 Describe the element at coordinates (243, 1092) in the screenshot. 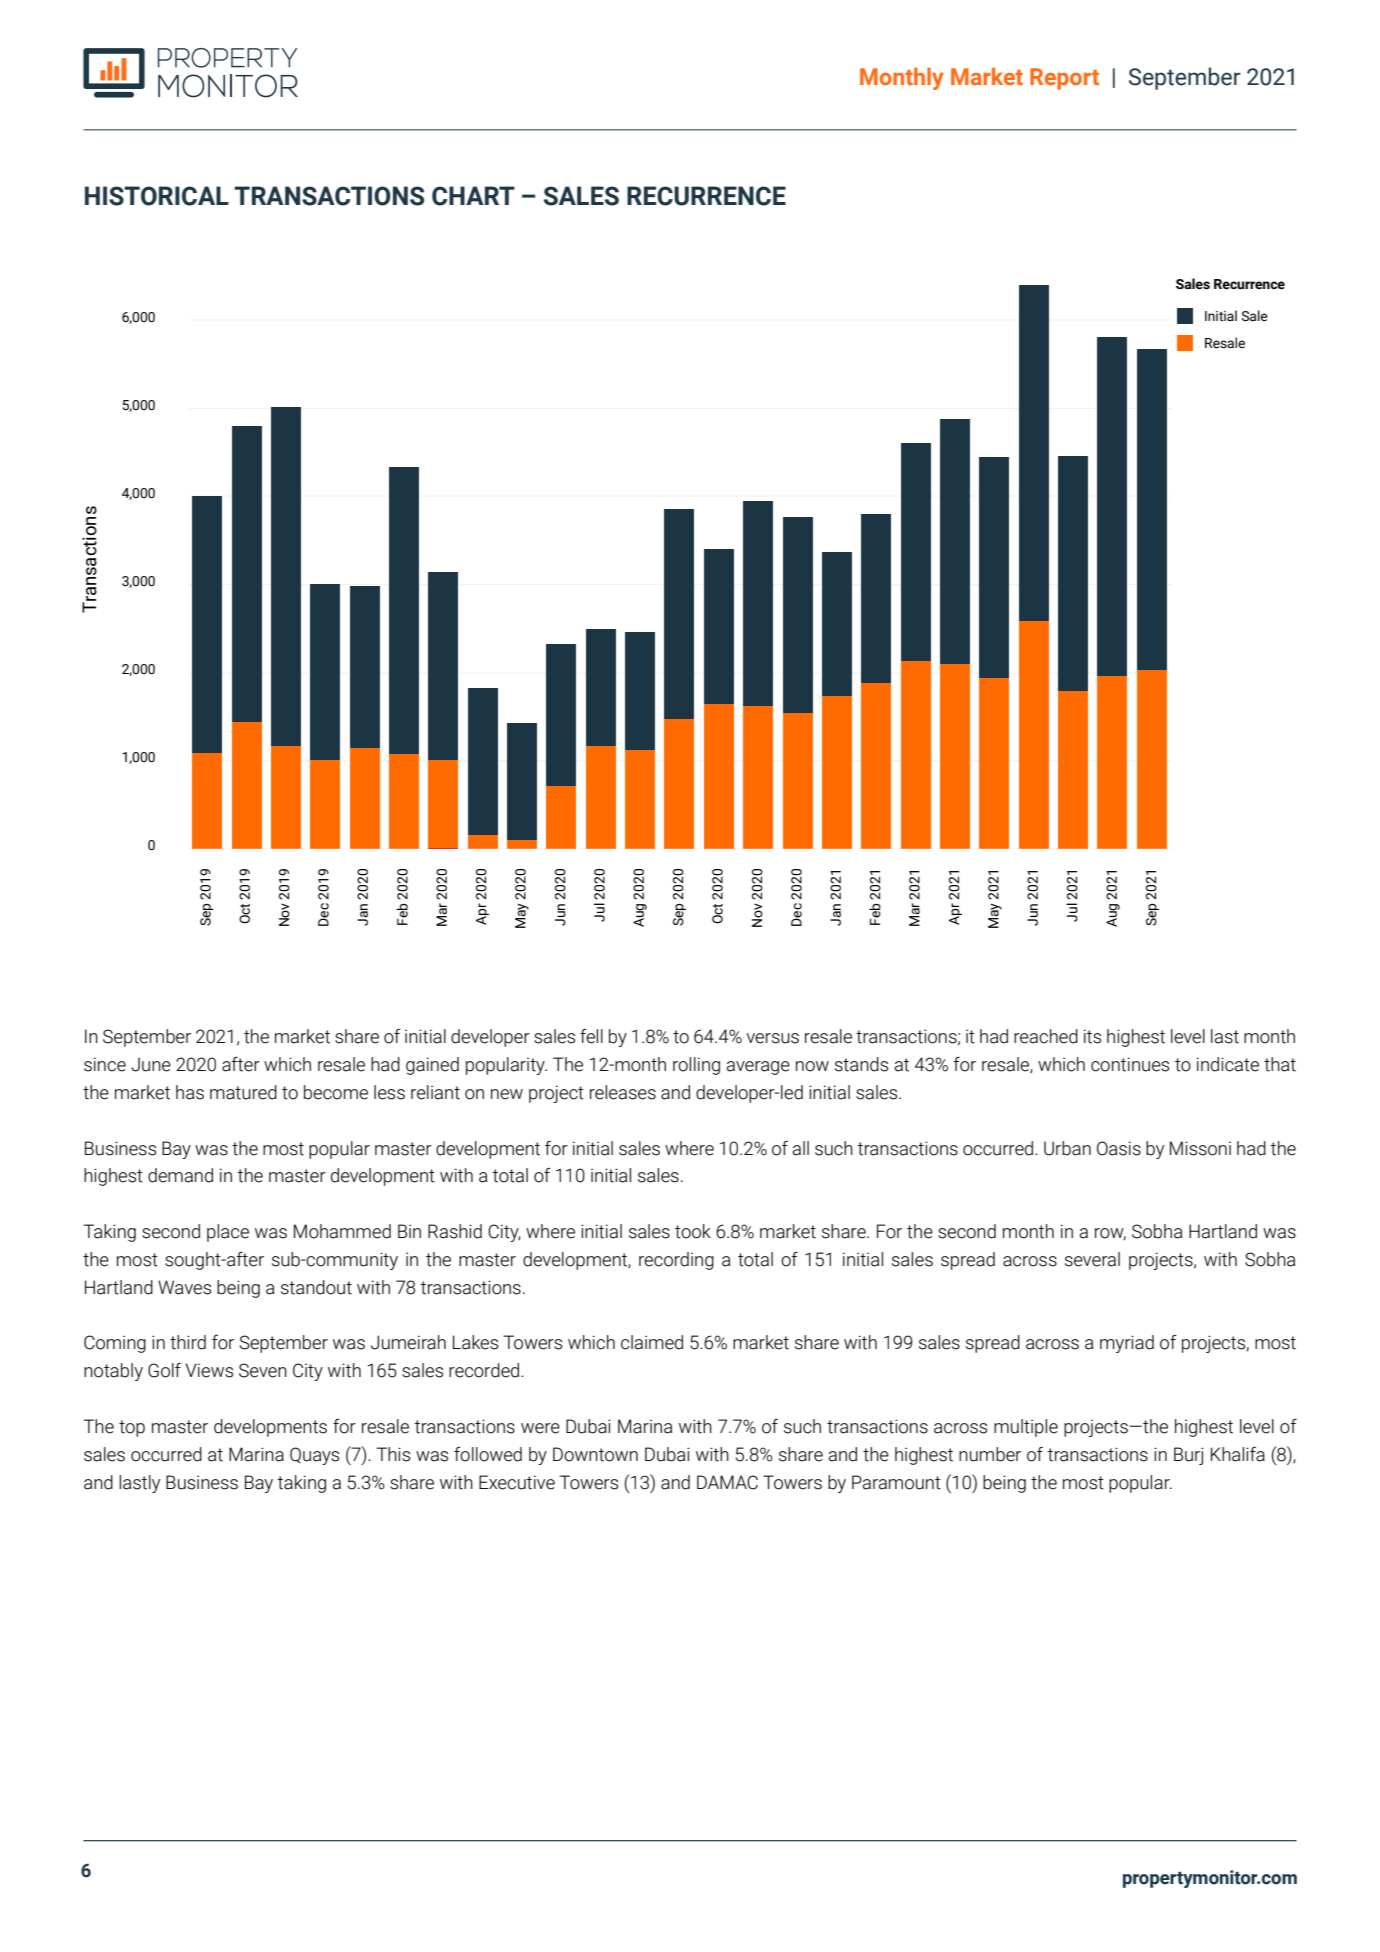

I see `matured` at that location.
